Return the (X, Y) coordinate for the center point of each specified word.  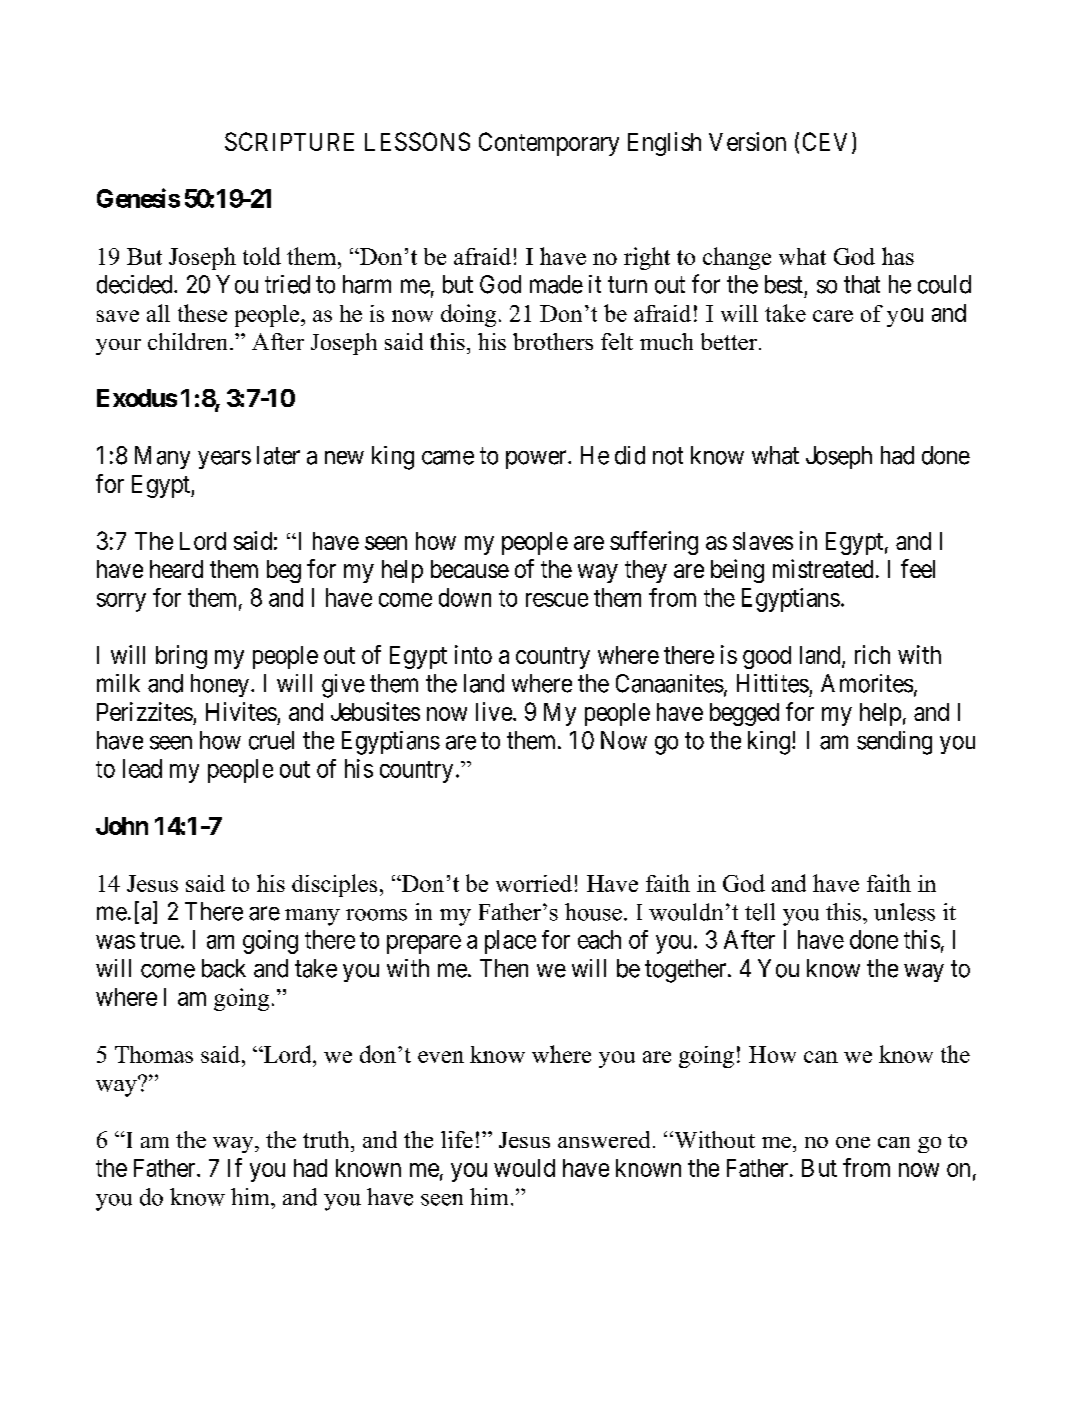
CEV (828, 142)
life (457, 1139)
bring (181, 657)
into (473, 654)
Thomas (154, 1054)
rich (872, 654)
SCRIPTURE (289, 141)
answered (604, 1139)
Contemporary (549, 144)
